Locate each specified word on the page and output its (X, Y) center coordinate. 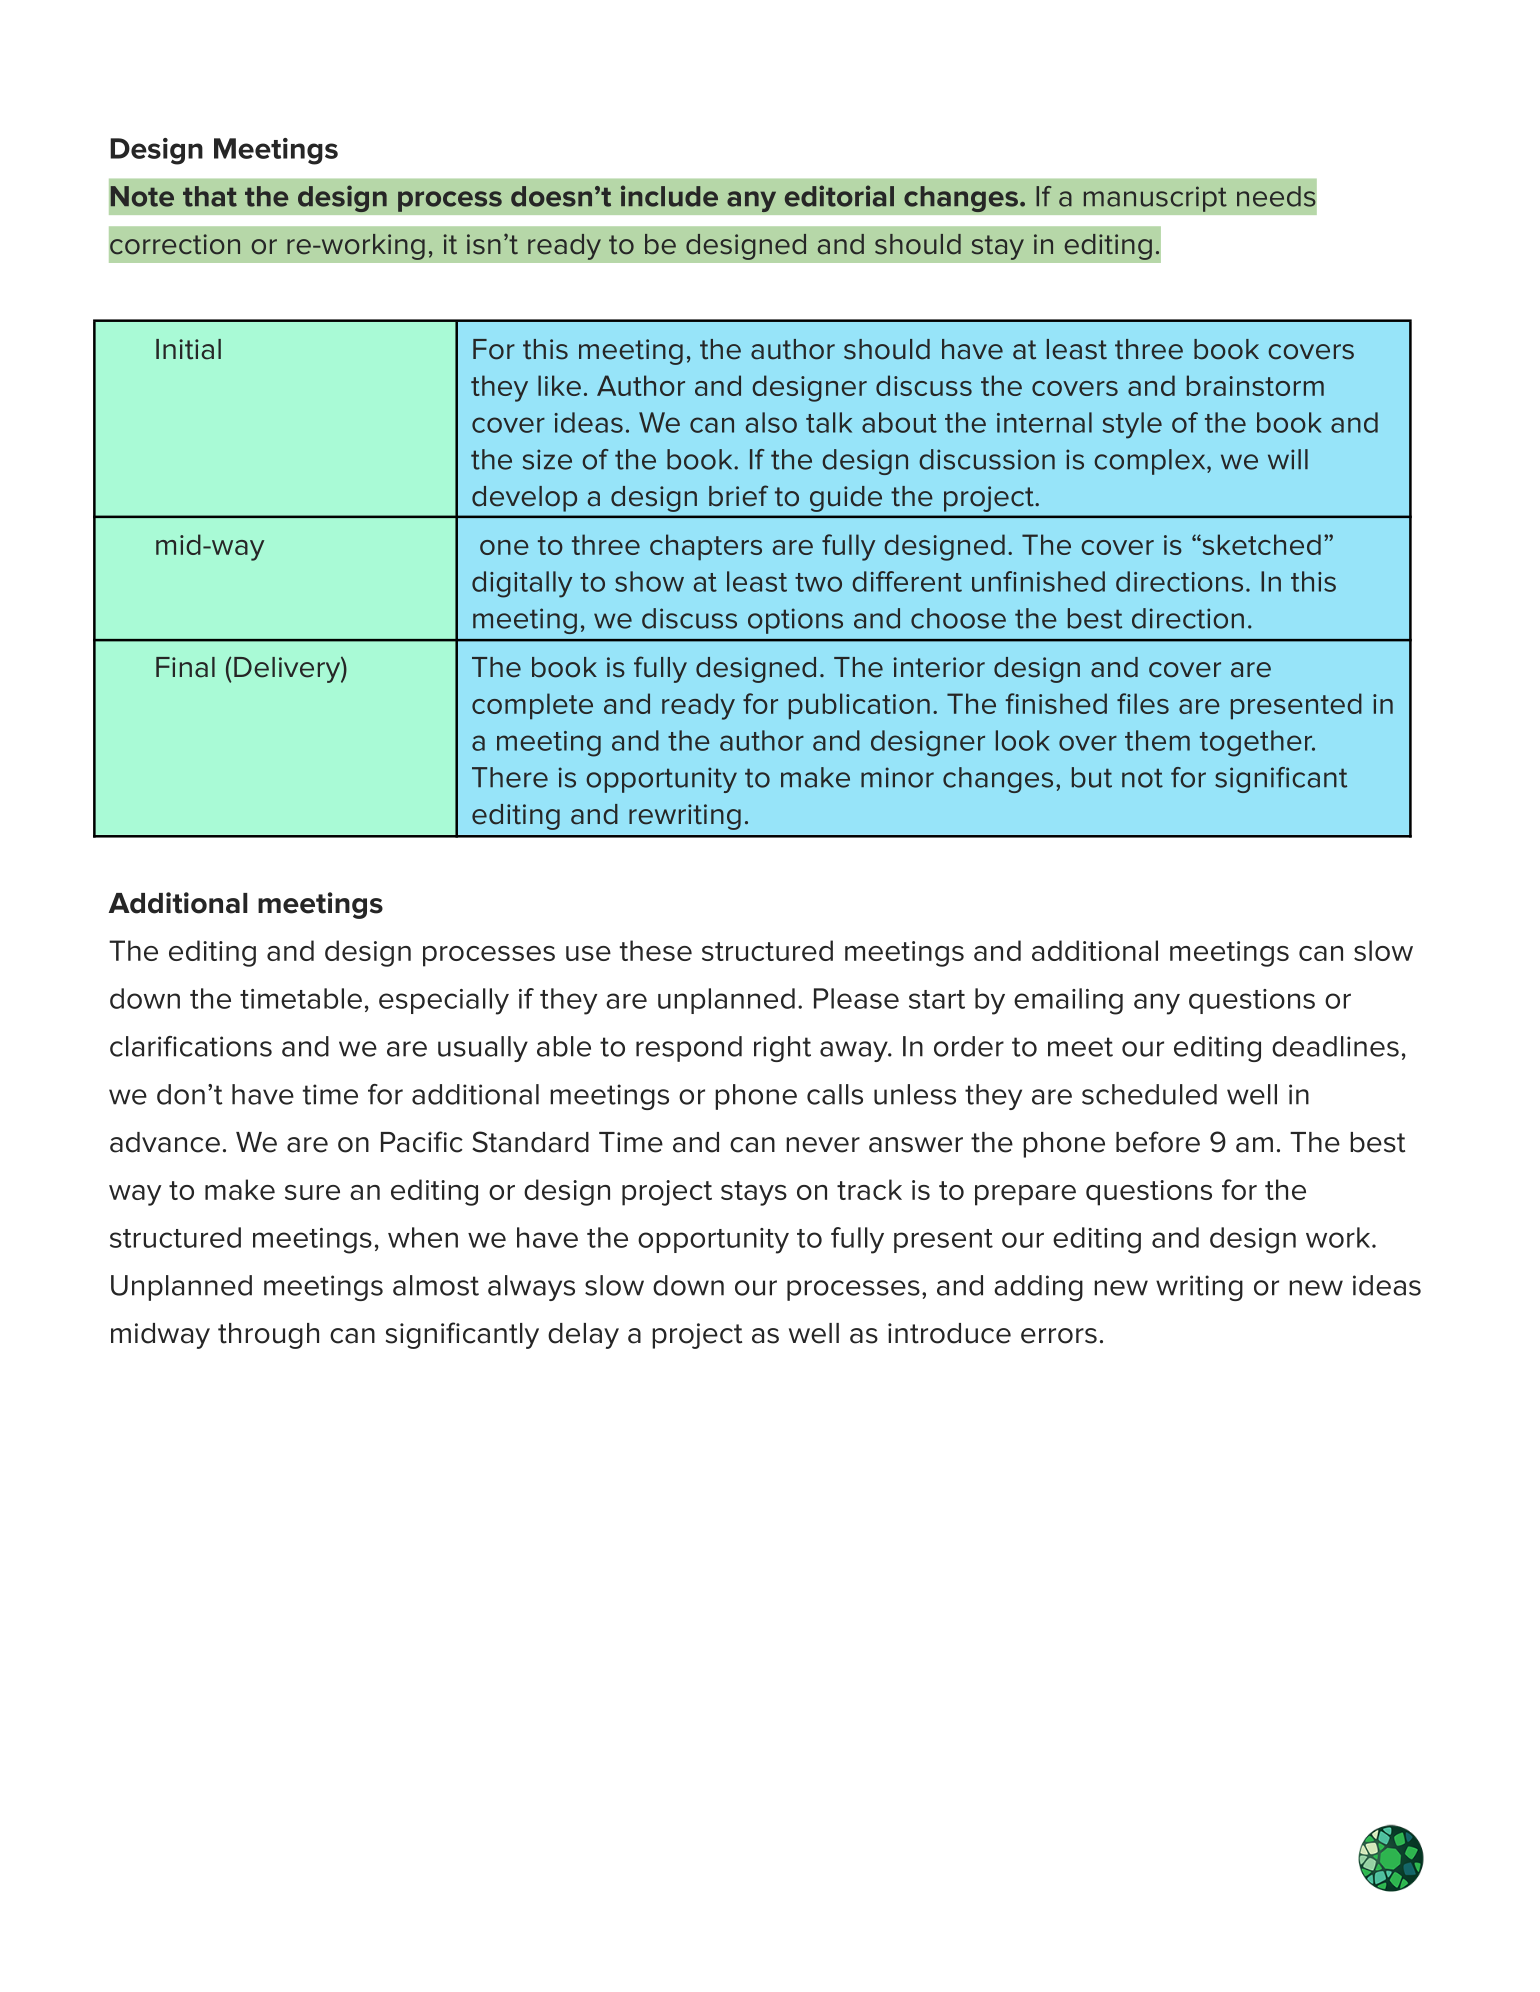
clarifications (191, 1046)
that (210, 196)
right (782, 1049)
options (795, 621)
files (1143, 703)
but (1092, 777)
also (771, 422)
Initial (188, 349)
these (656, 950)
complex (1151, 462)
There (510, 777)
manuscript (1155, 199)
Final (185, 667)
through (268, 1336)
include (669, 196)
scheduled (1149, 1094)
